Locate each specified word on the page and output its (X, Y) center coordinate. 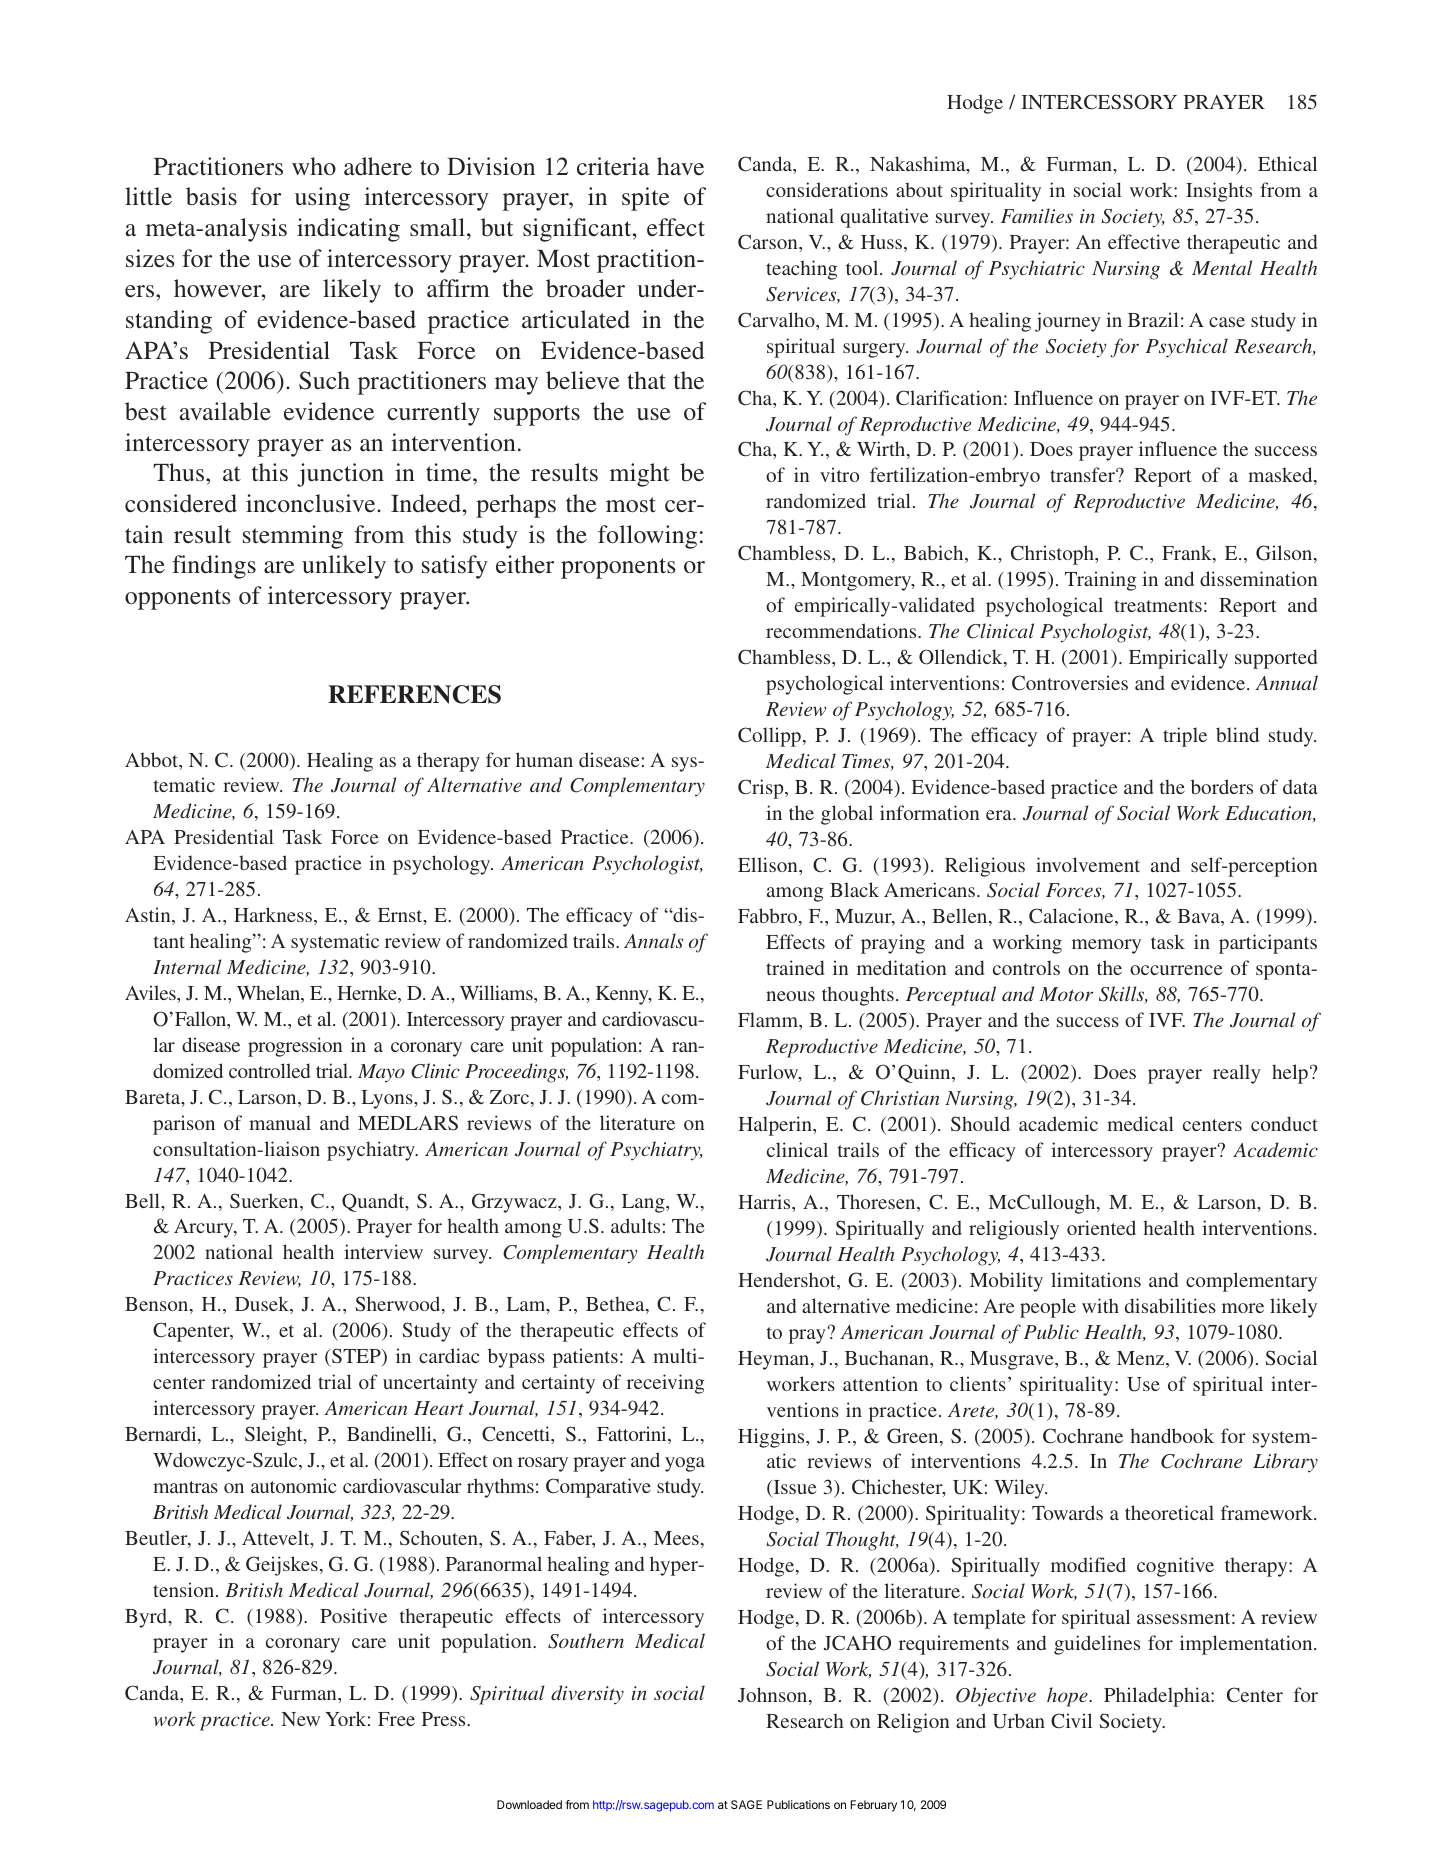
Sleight (275, 1436)
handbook (1172, 1435)
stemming (293, 537)
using (322, 199)
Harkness (273, 914)
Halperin (776, 1126)
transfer (1083, 474)
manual (280, 1122)
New (300, 1719)
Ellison (769, 864)
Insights (1219, 192)
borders (1222, 786)
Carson (769, 242)
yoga (685, 1464)
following (647, 537)
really (1237, 1074)
